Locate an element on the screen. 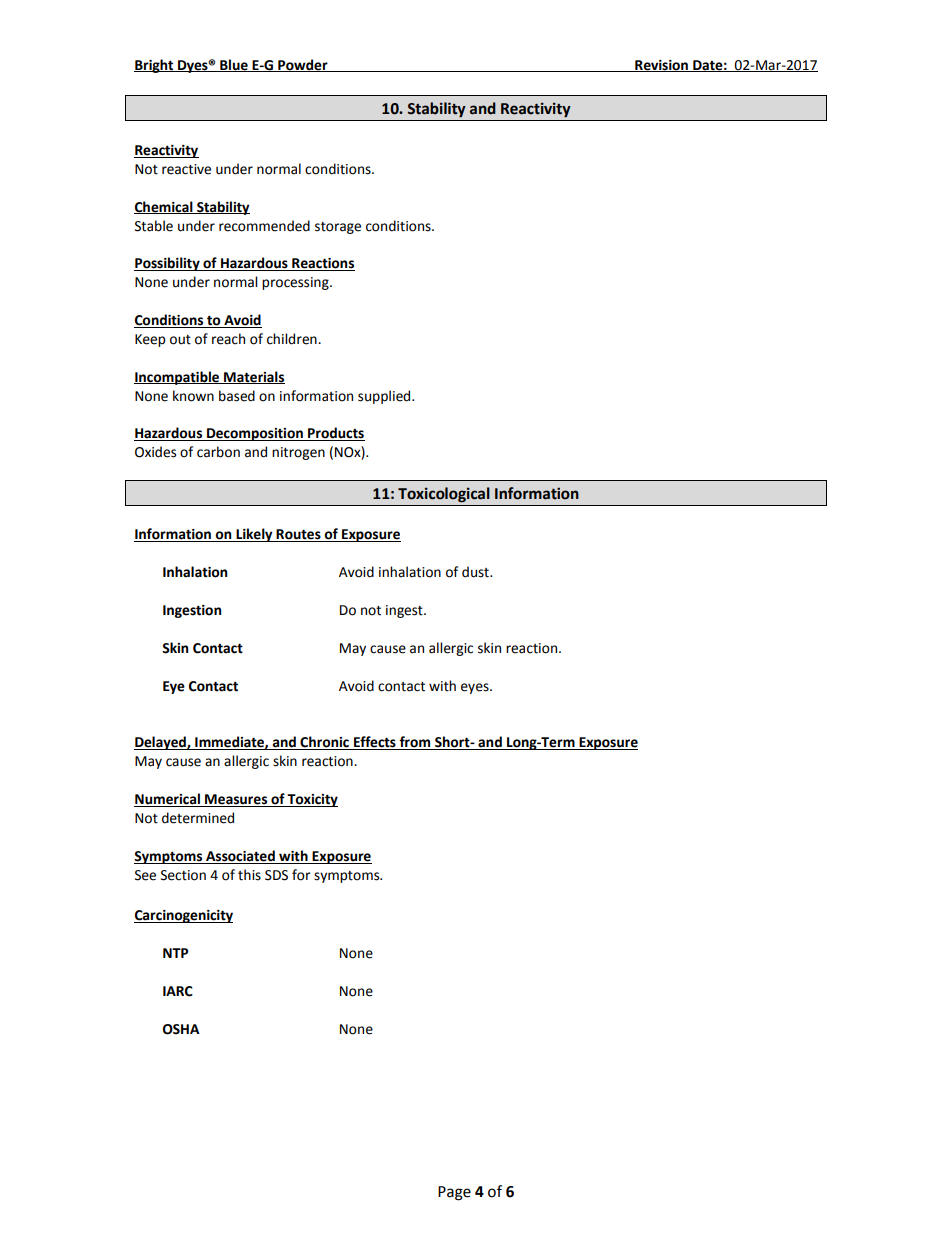 The height and width of the screenshot is (1233, 952). Powder is located at coordinates (303, 65).
